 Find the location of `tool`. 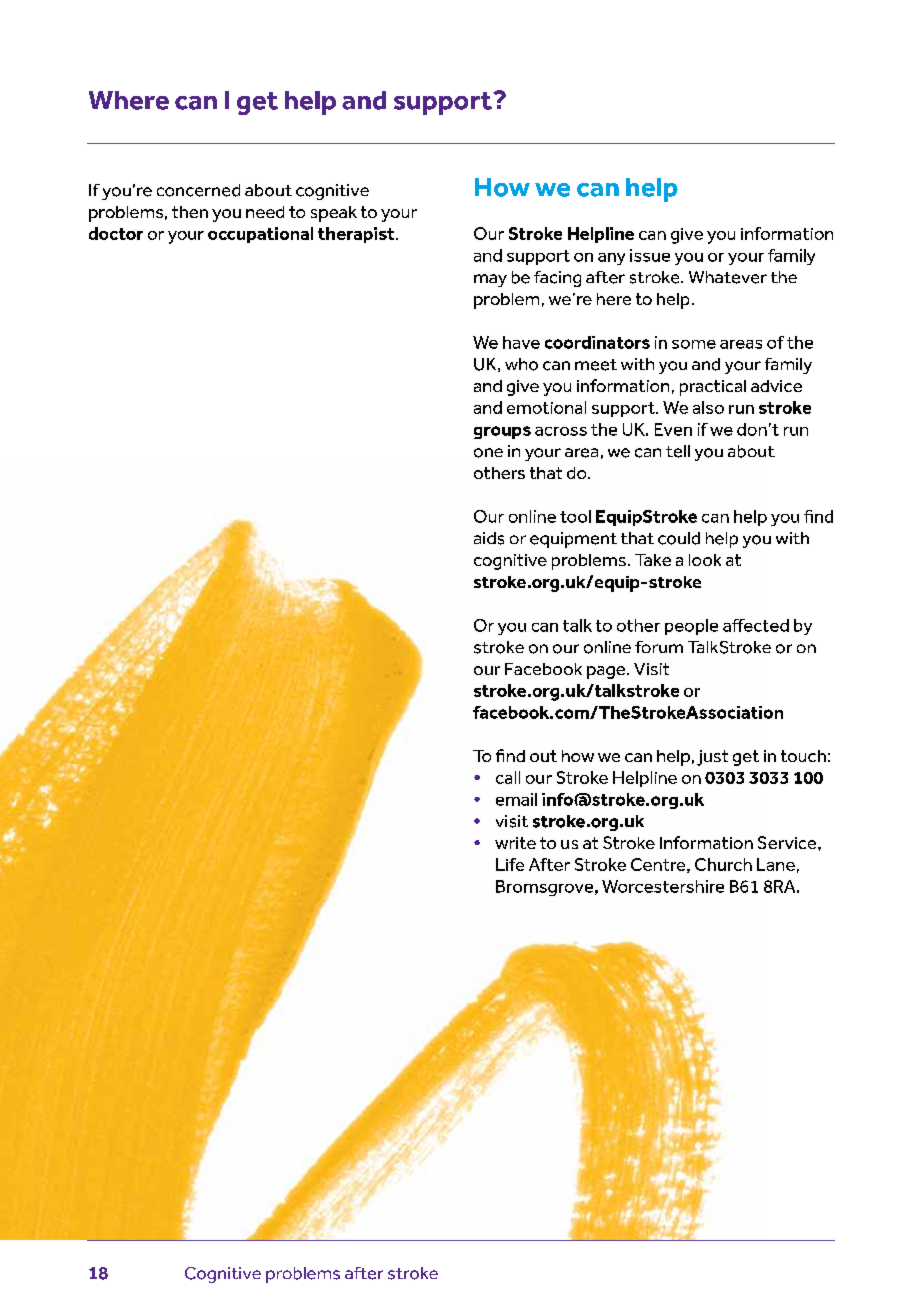

tool is located at coordinates (575, 516).
